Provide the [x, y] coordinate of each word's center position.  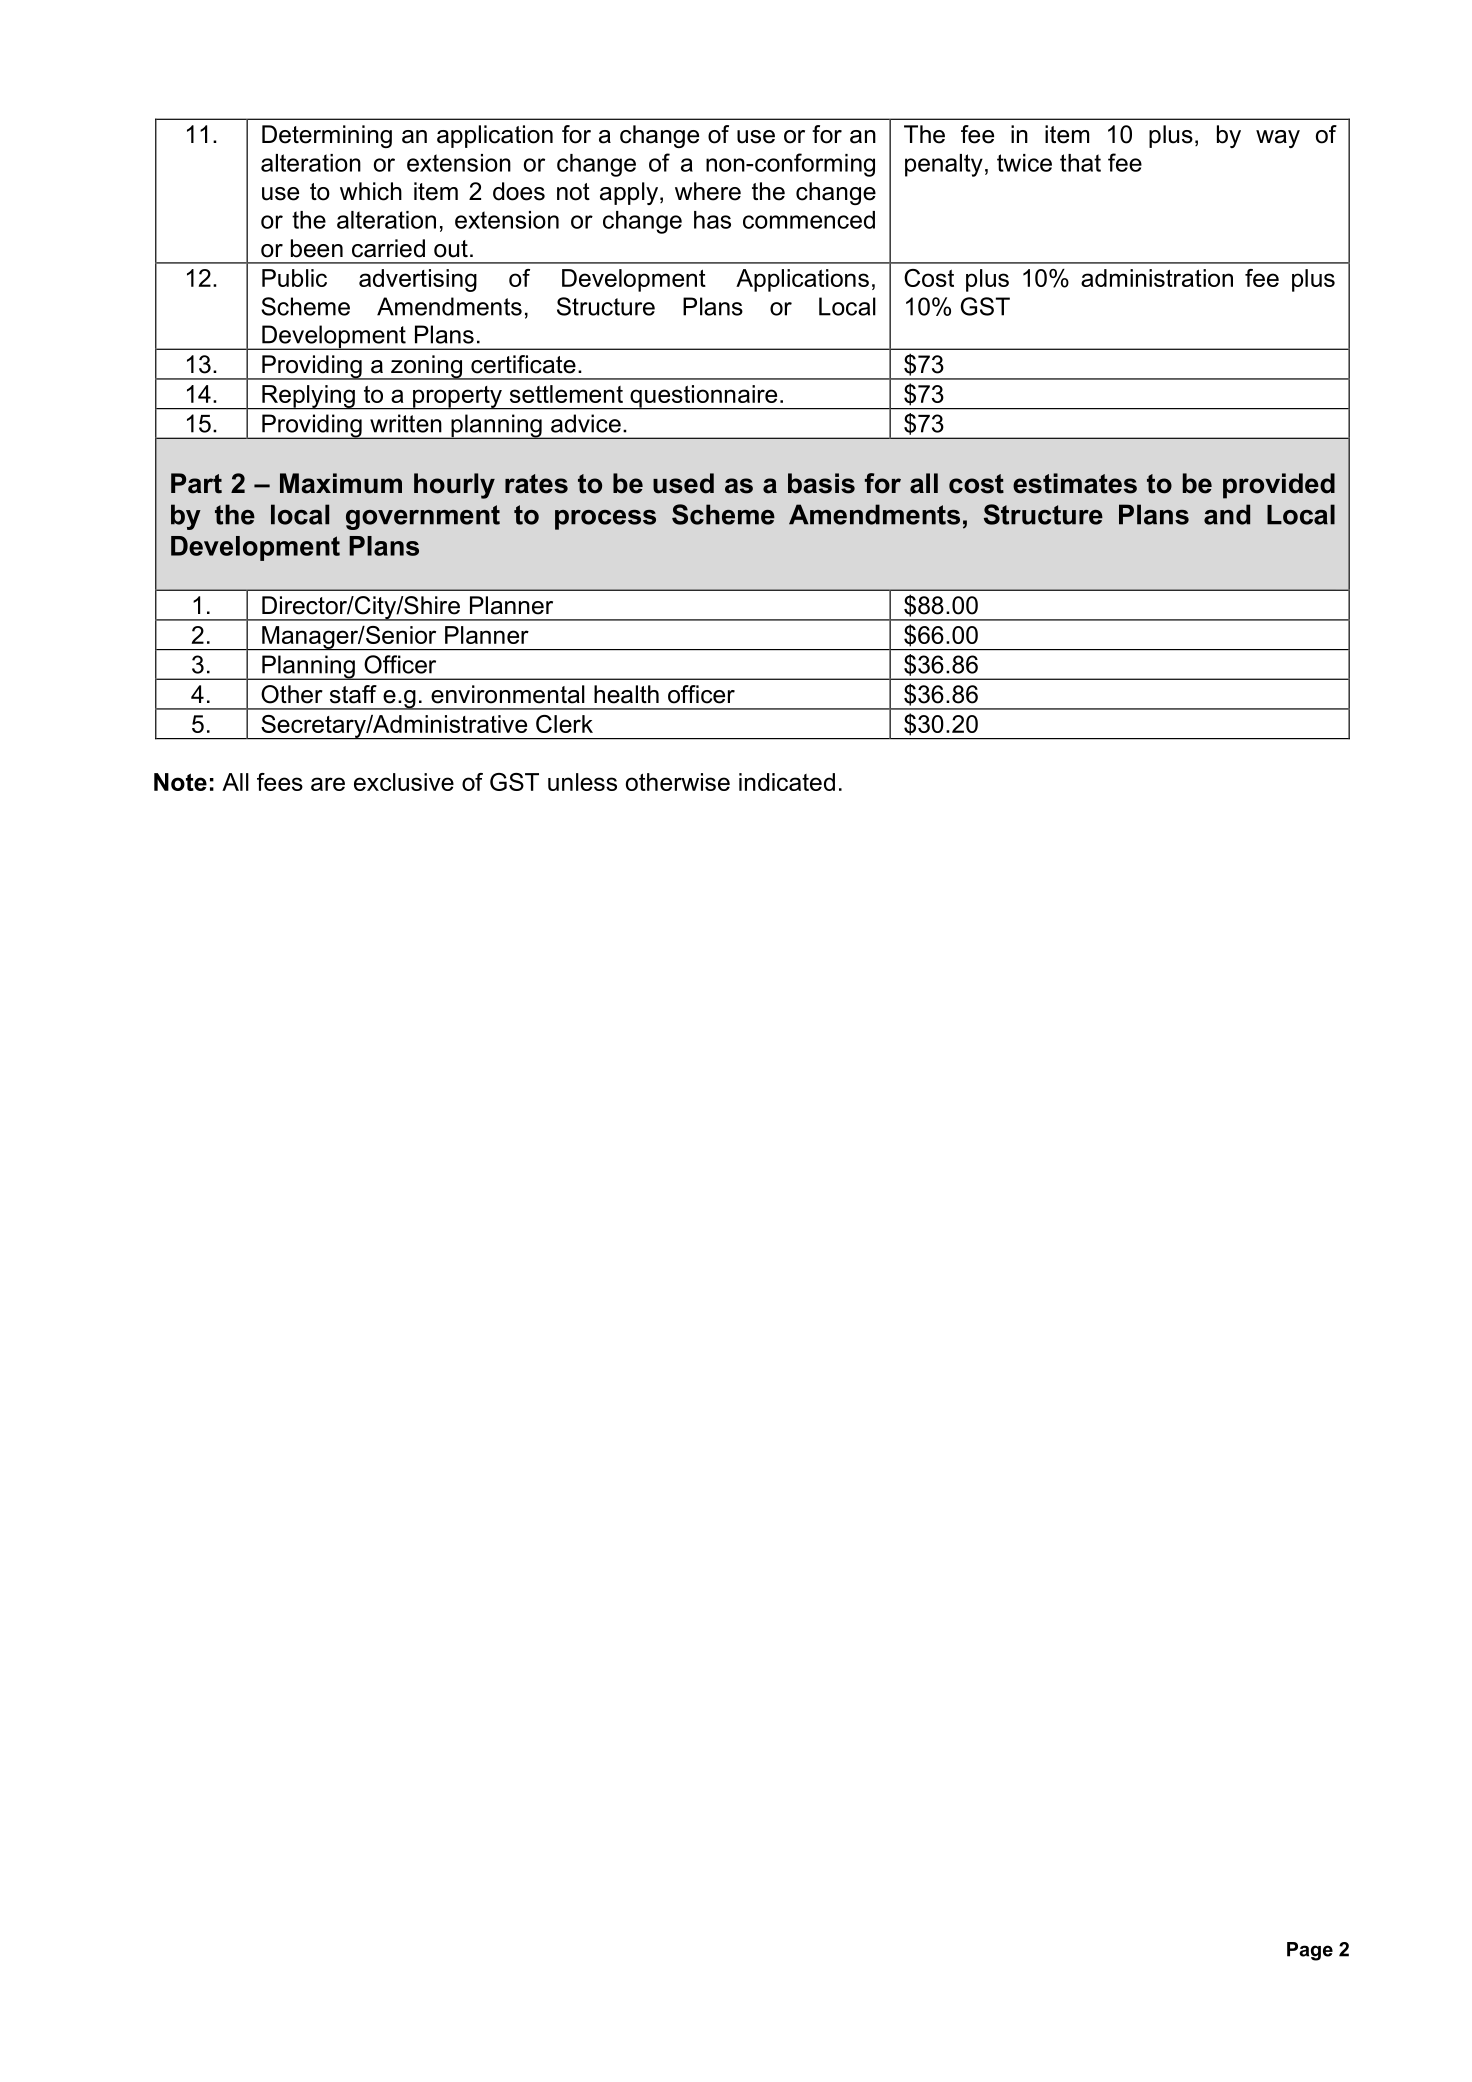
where [708, 191]
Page [1310, 1951]
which [371, 191]
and [1227, 514]
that [1080, 163]
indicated [787, 782]
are [328, 784]
